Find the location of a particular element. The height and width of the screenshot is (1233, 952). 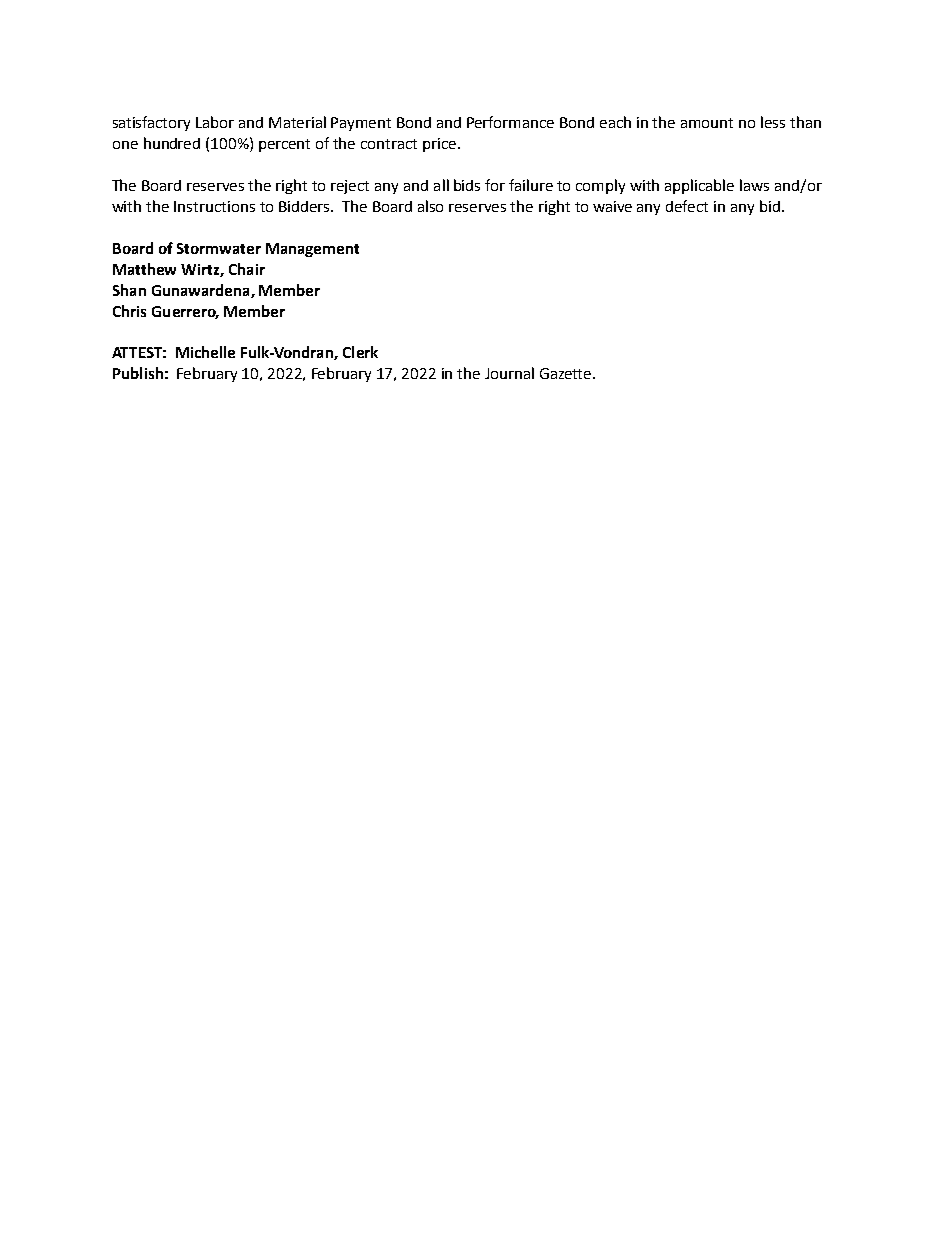

bids is located at coordinates (467, 185).
